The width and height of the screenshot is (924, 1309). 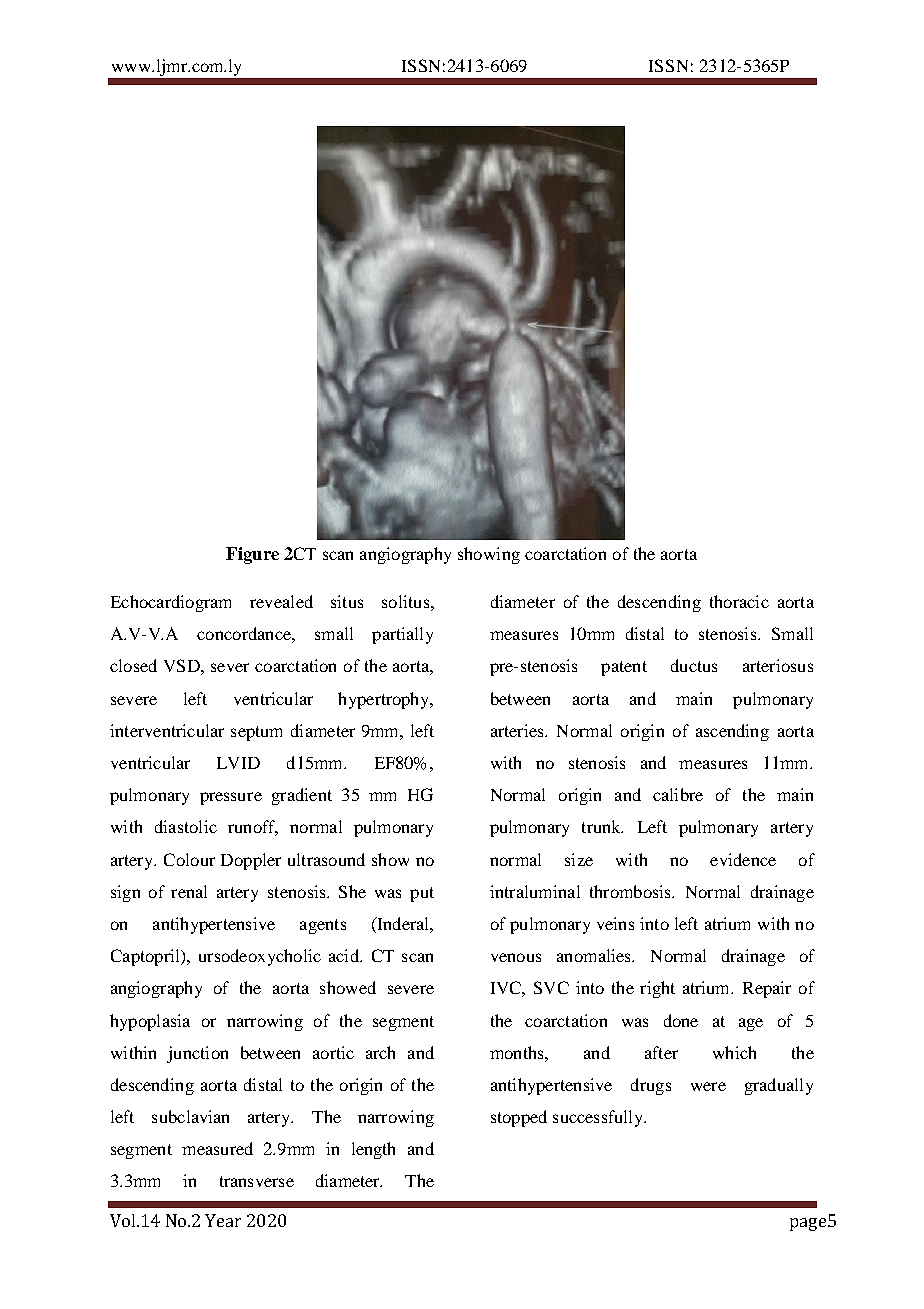 What do you see at coordinates (516, 957) in the screenshot?
I see `venous` at bounding box center [516, 957].
